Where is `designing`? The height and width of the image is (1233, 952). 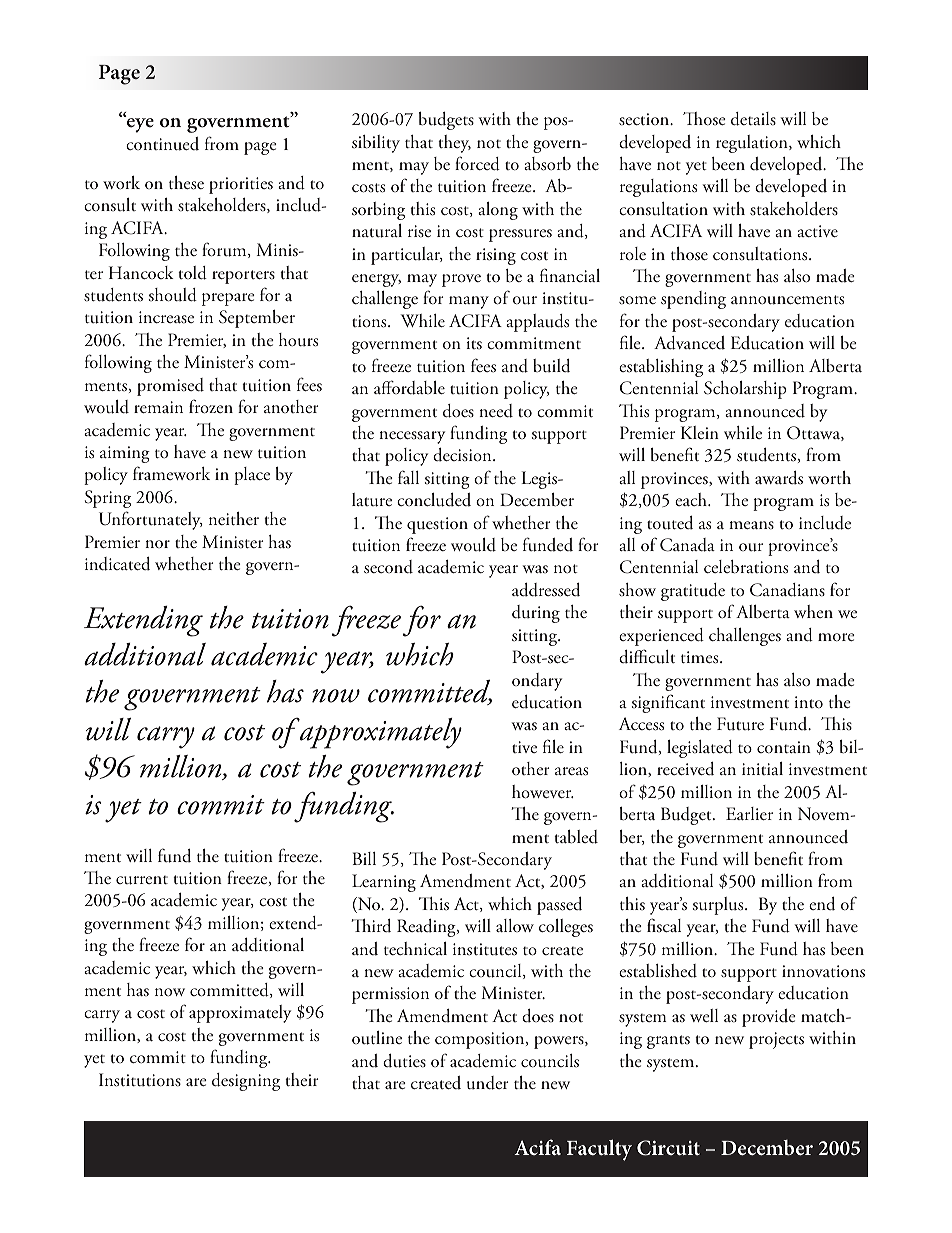
designing is located at coordinates (246, 1082).
